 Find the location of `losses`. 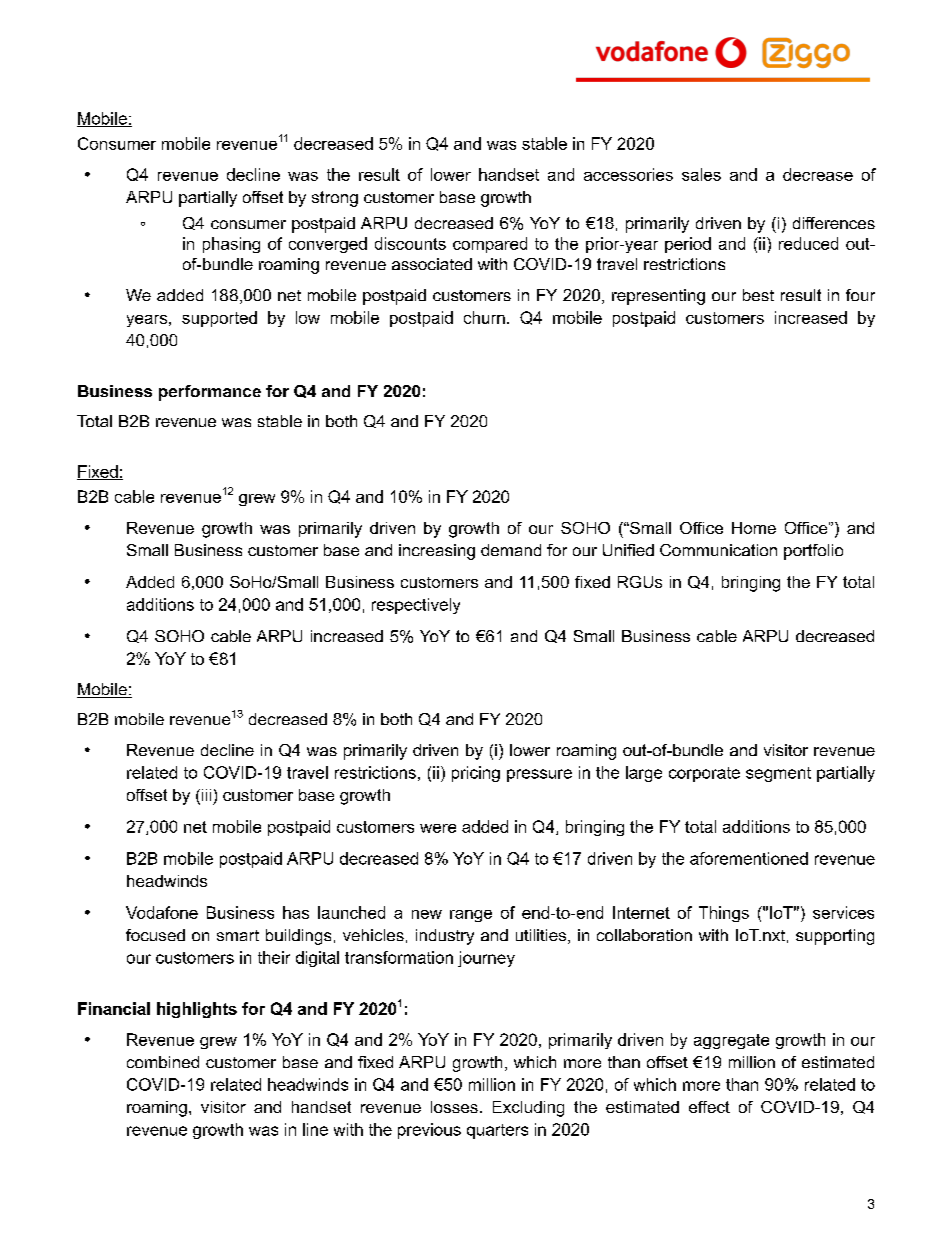

losses is located at coordinates (454, 1107).
